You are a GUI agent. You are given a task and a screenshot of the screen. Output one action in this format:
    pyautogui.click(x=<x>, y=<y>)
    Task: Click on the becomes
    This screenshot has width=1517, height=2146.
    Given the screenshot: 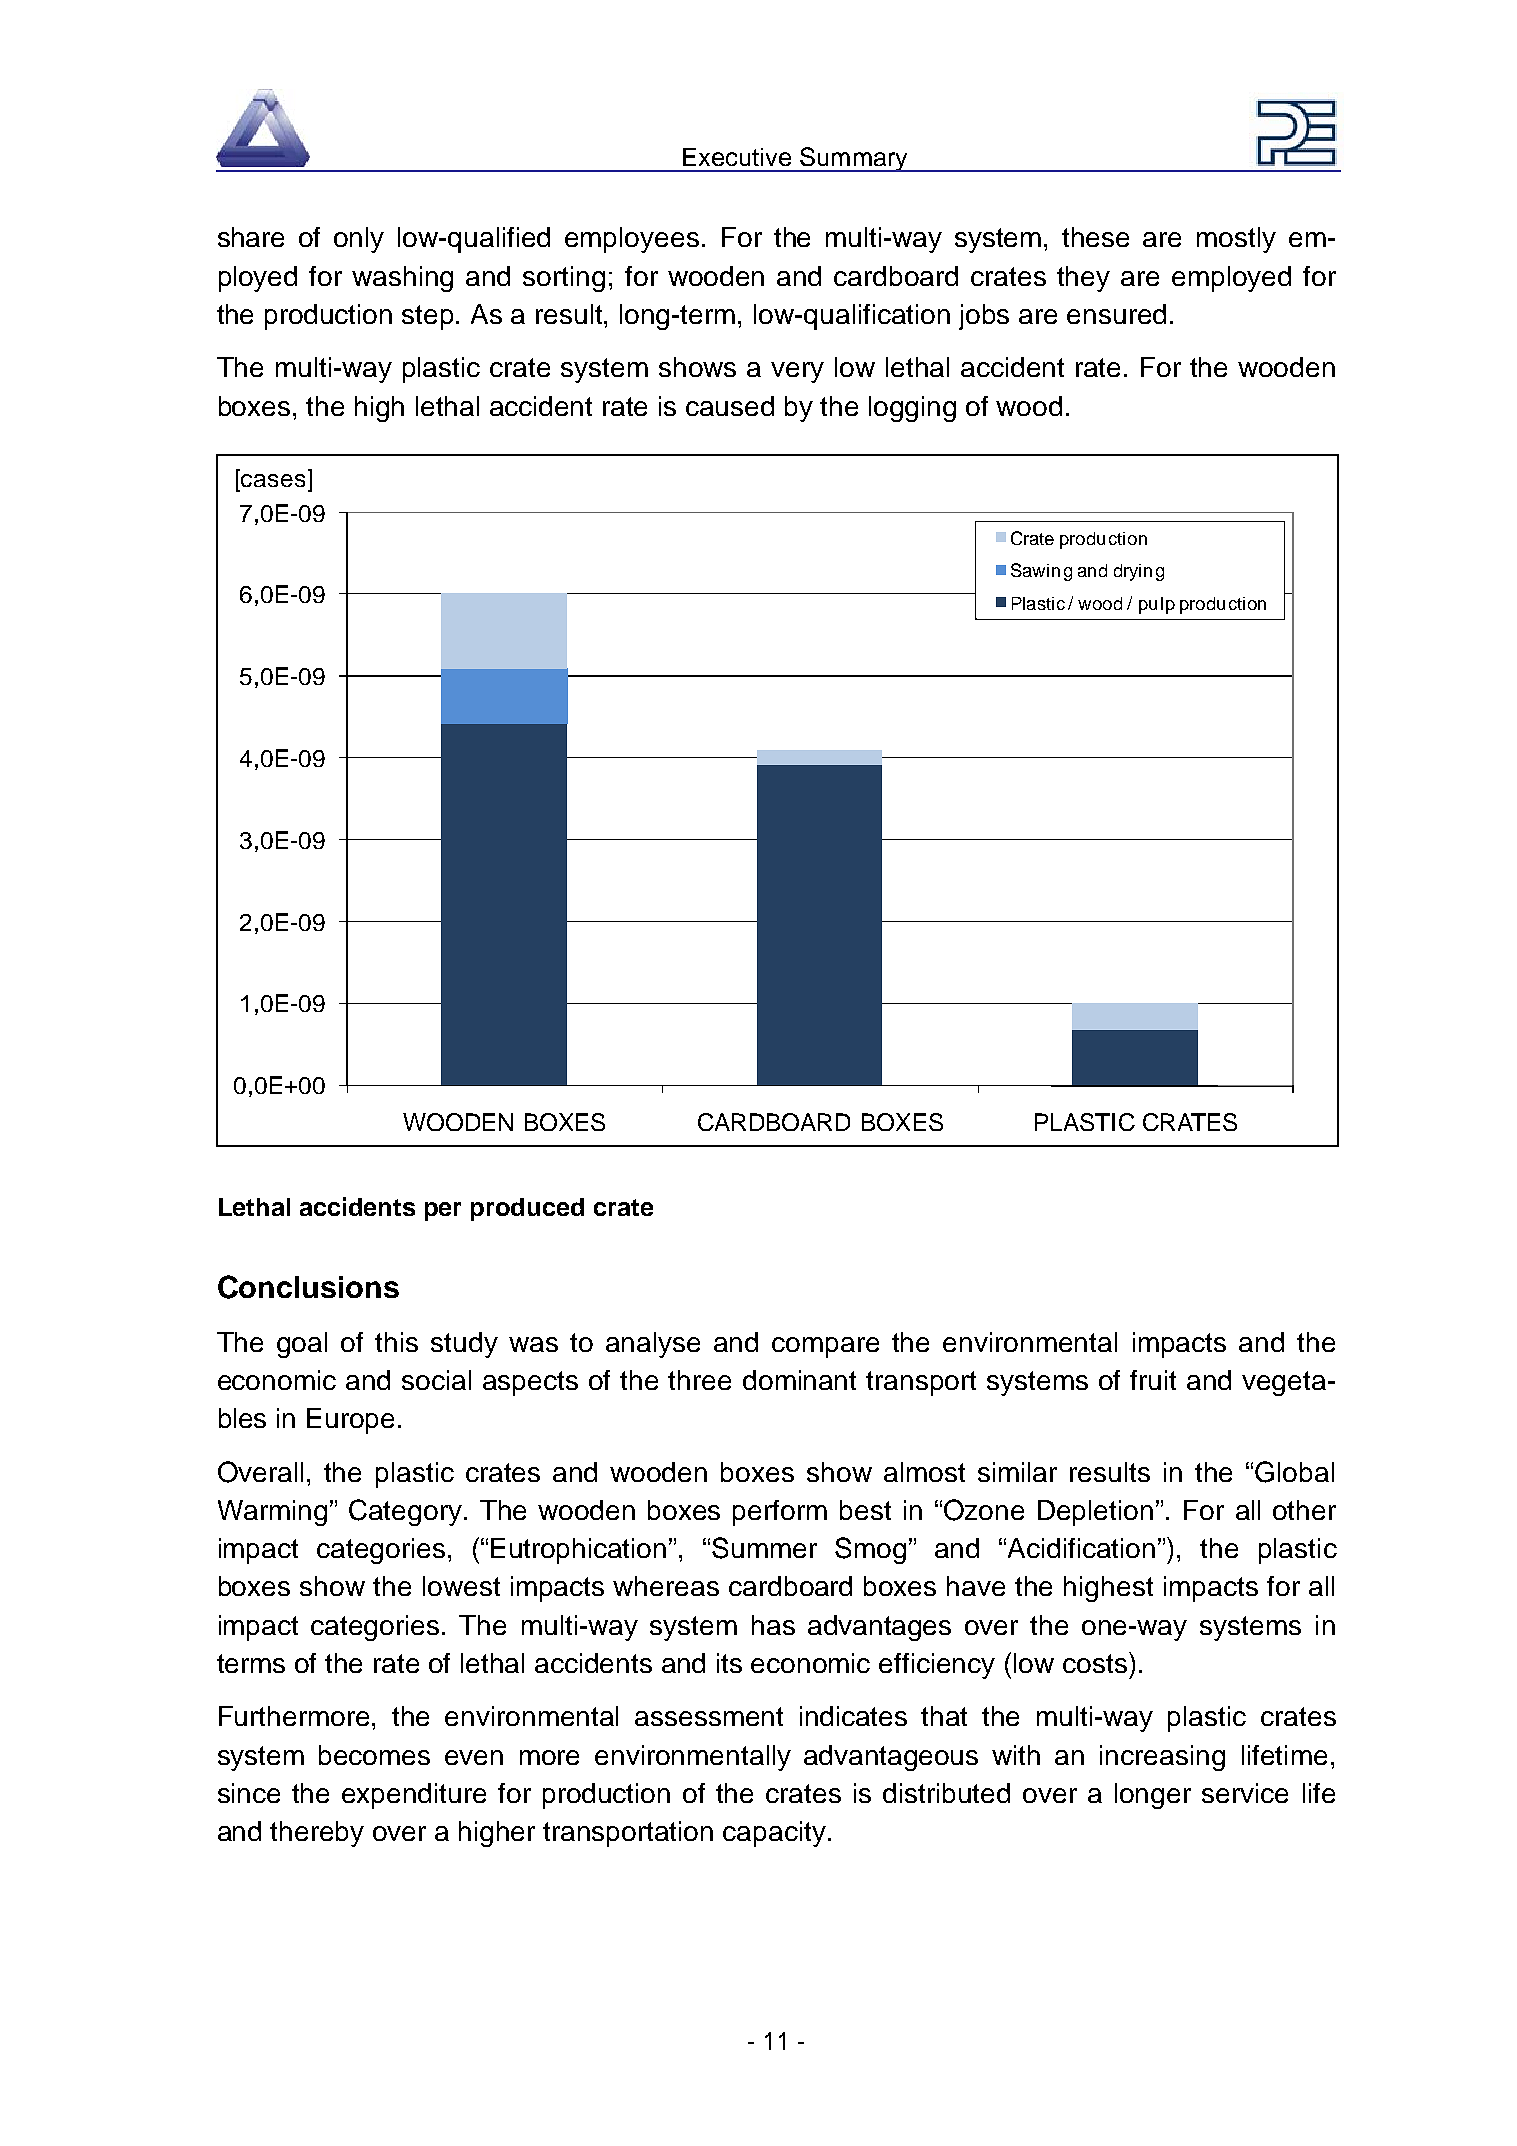 What is the action you would take?
    pyautogui.click(x=374, y=1755)
